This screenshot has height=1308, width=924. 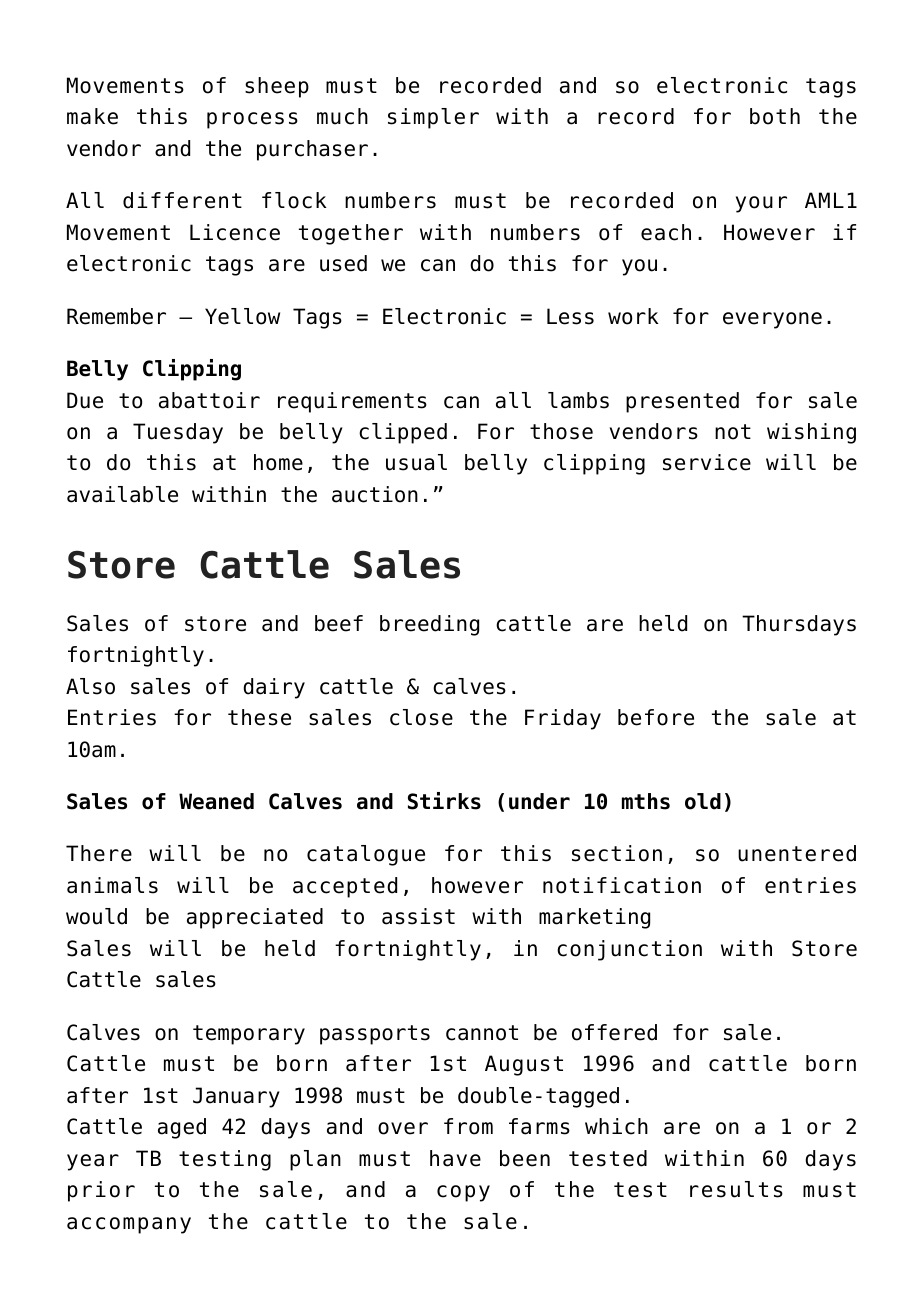 What do you see at coordinates (92, 116) in the screenshot?
I see `make` at bounding box center [92, 116].
